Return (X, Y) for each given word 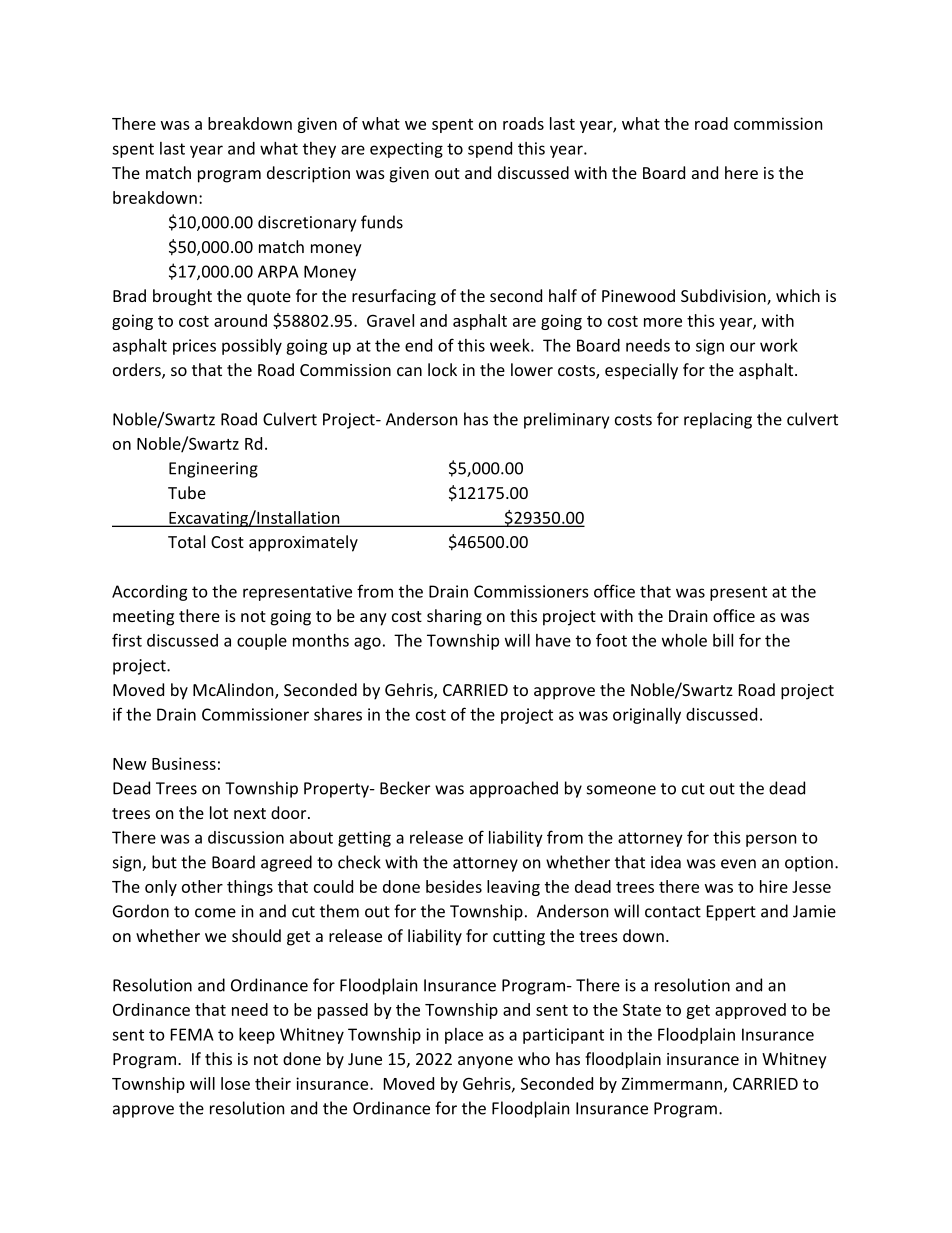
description (308, 174)
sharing (454, 617)
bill (723, 640)
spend (490, 150)
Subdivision (724, 297)
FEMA (192, 1034)
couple (262, 642)
